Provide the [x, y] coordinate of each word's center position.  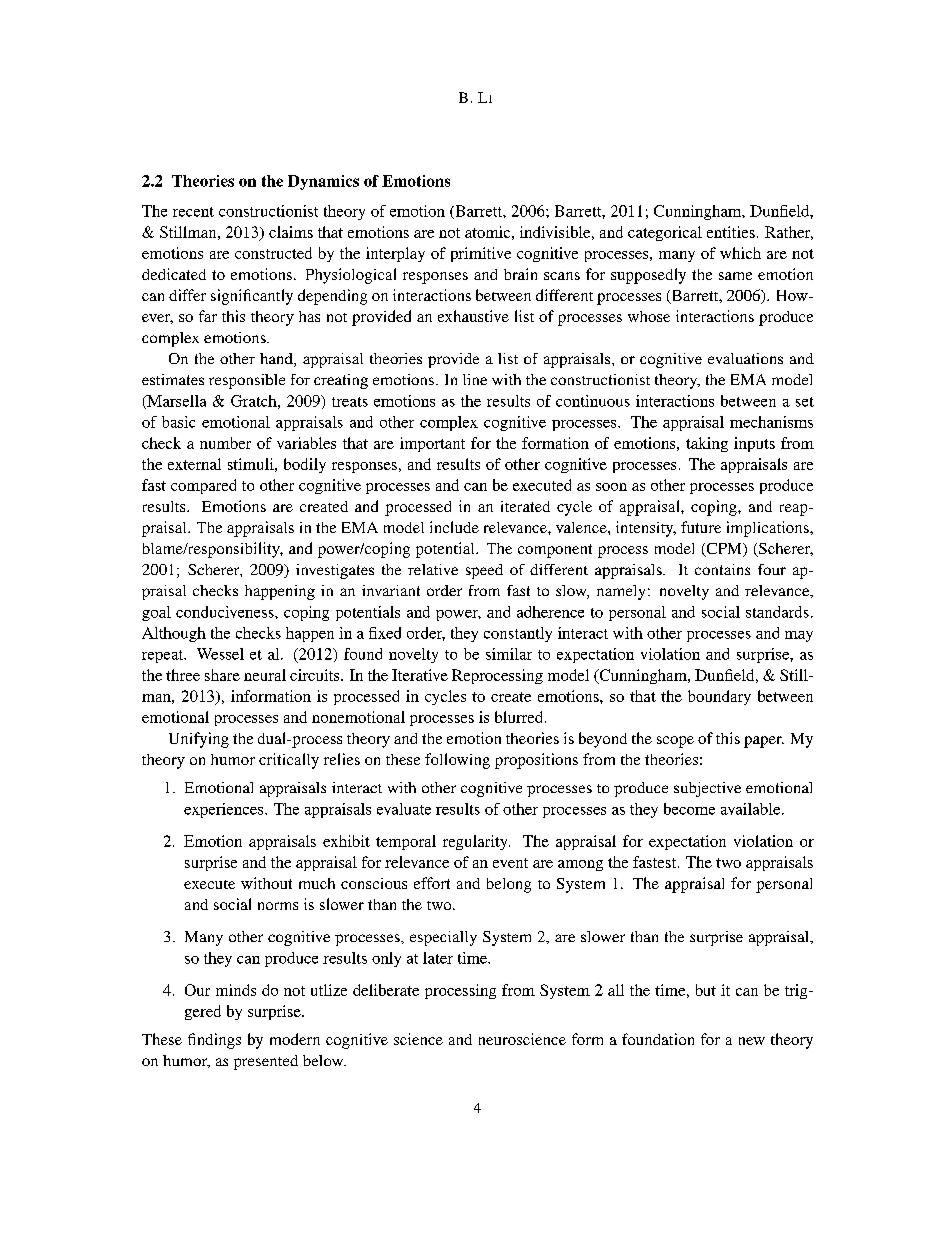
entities [731, 232]
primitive [481, 254]
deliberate [386, 990]
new [752, 1041]
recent [193, 212]
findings [214, 1041]
